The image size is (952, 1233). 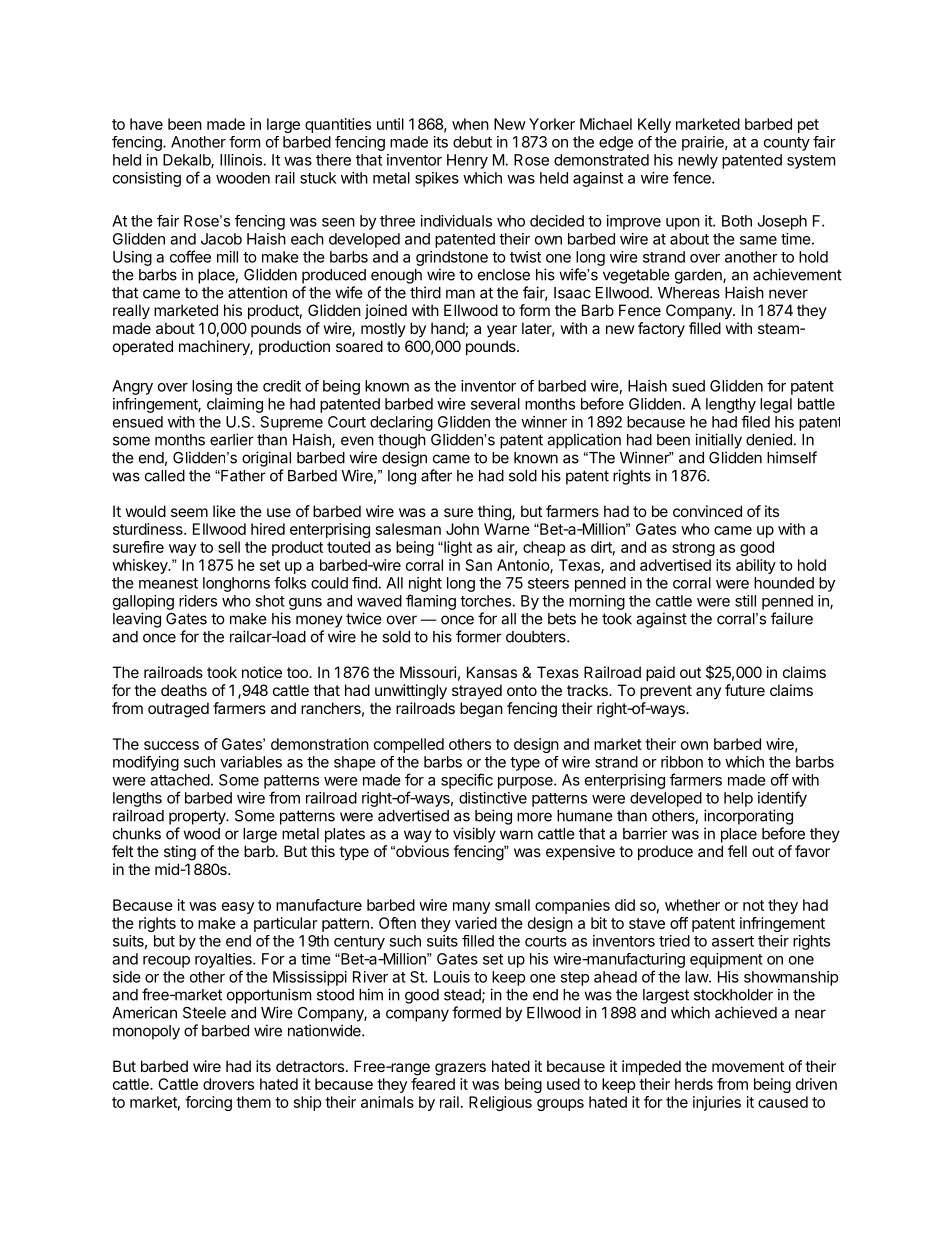 I want to click on newly, so click(x=698, y=161).
